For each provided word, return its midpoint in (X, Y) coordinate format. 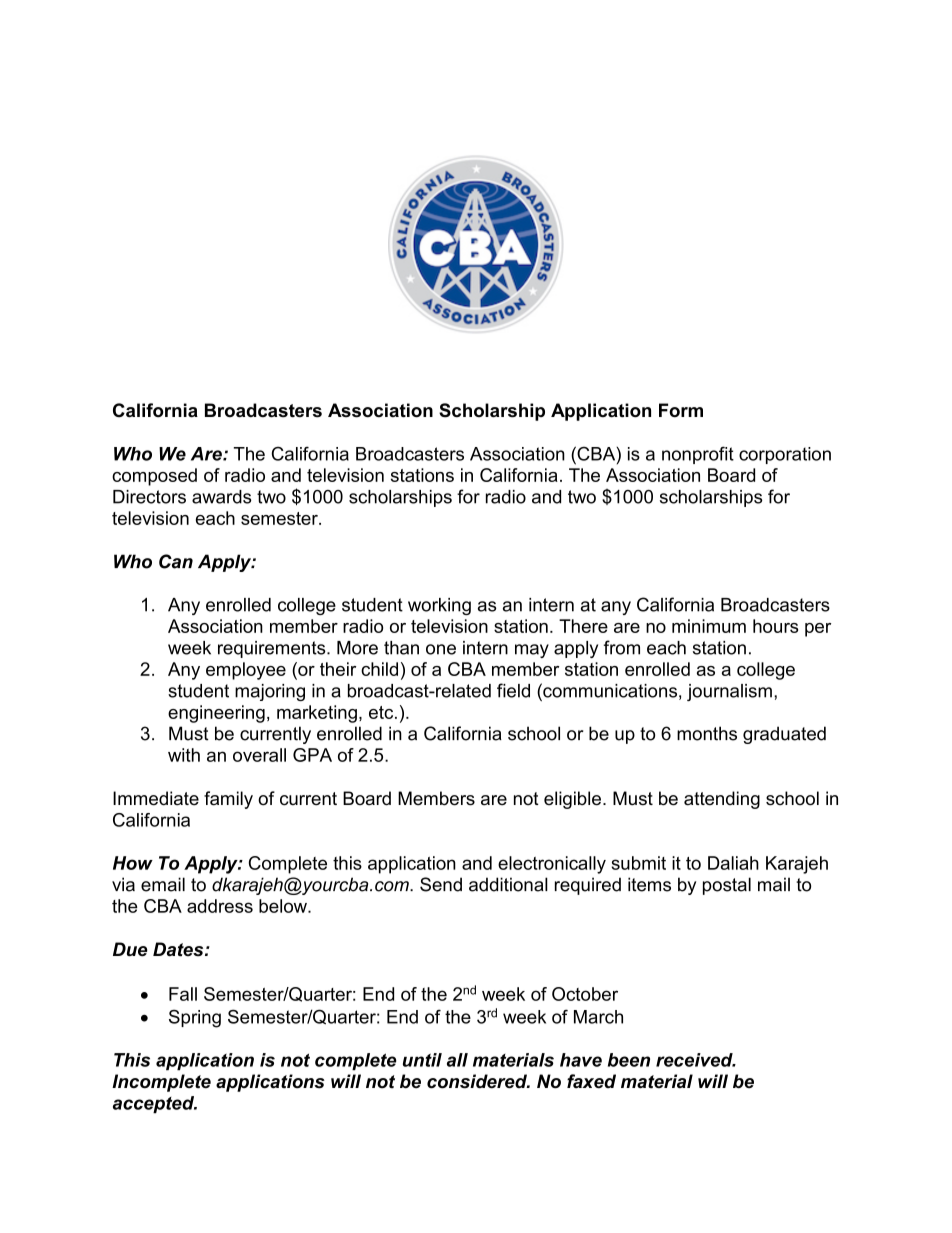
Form (681, 410)
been (629, 1060)
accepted (155, 1105)
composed (154, 477)
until (422, 1060)
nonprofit (698, 455)
